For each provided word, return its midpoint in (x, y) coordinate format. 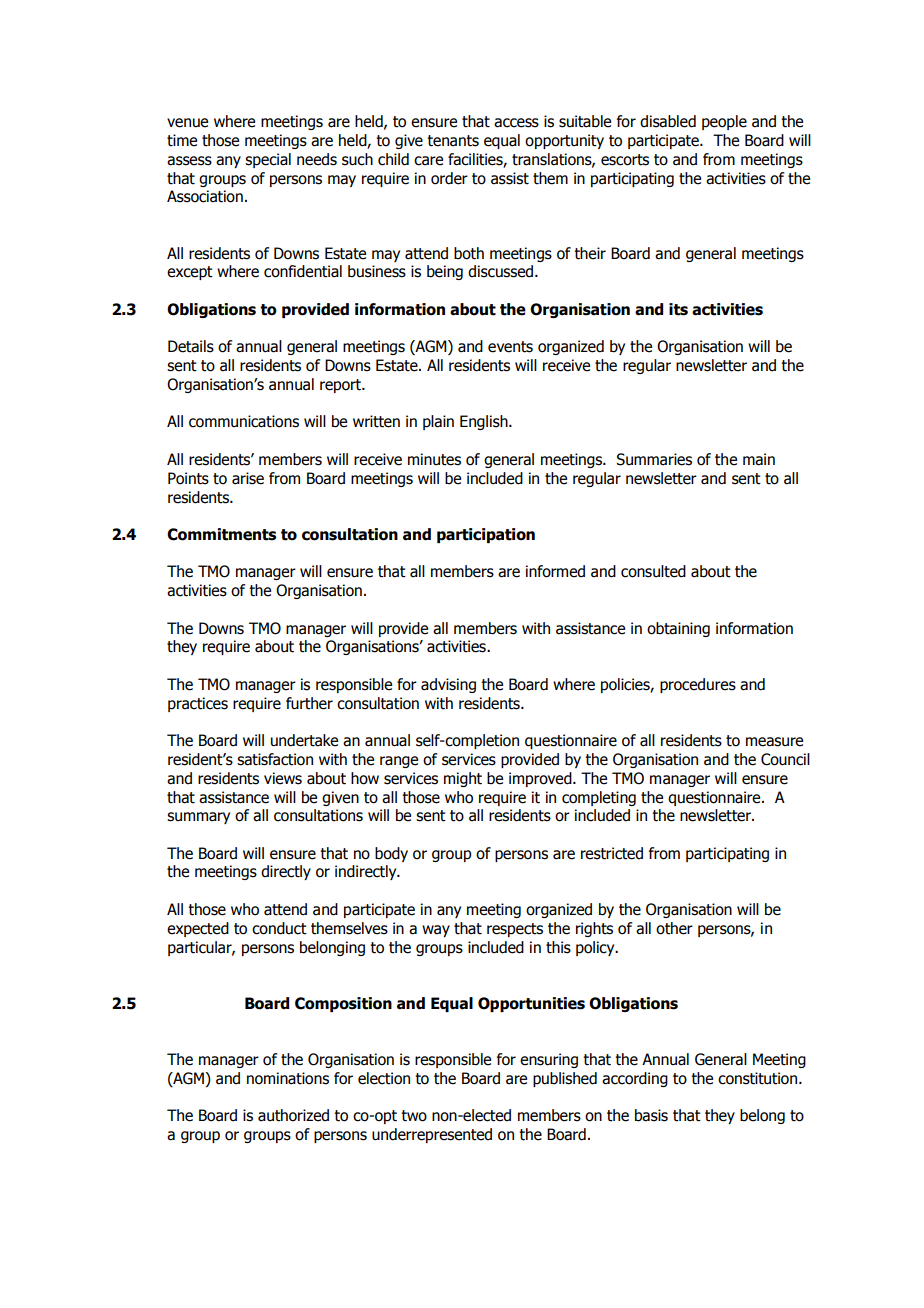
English (485, 422)
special (268, 160)
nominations (288, 1078)
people (724, 122)
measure (774, 742)
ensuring (549, 1060)
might (463, 779)
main (759, 459)
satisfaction (275, 759)
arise (248, 478)
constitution (759, 1078)
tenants (453, 141)
